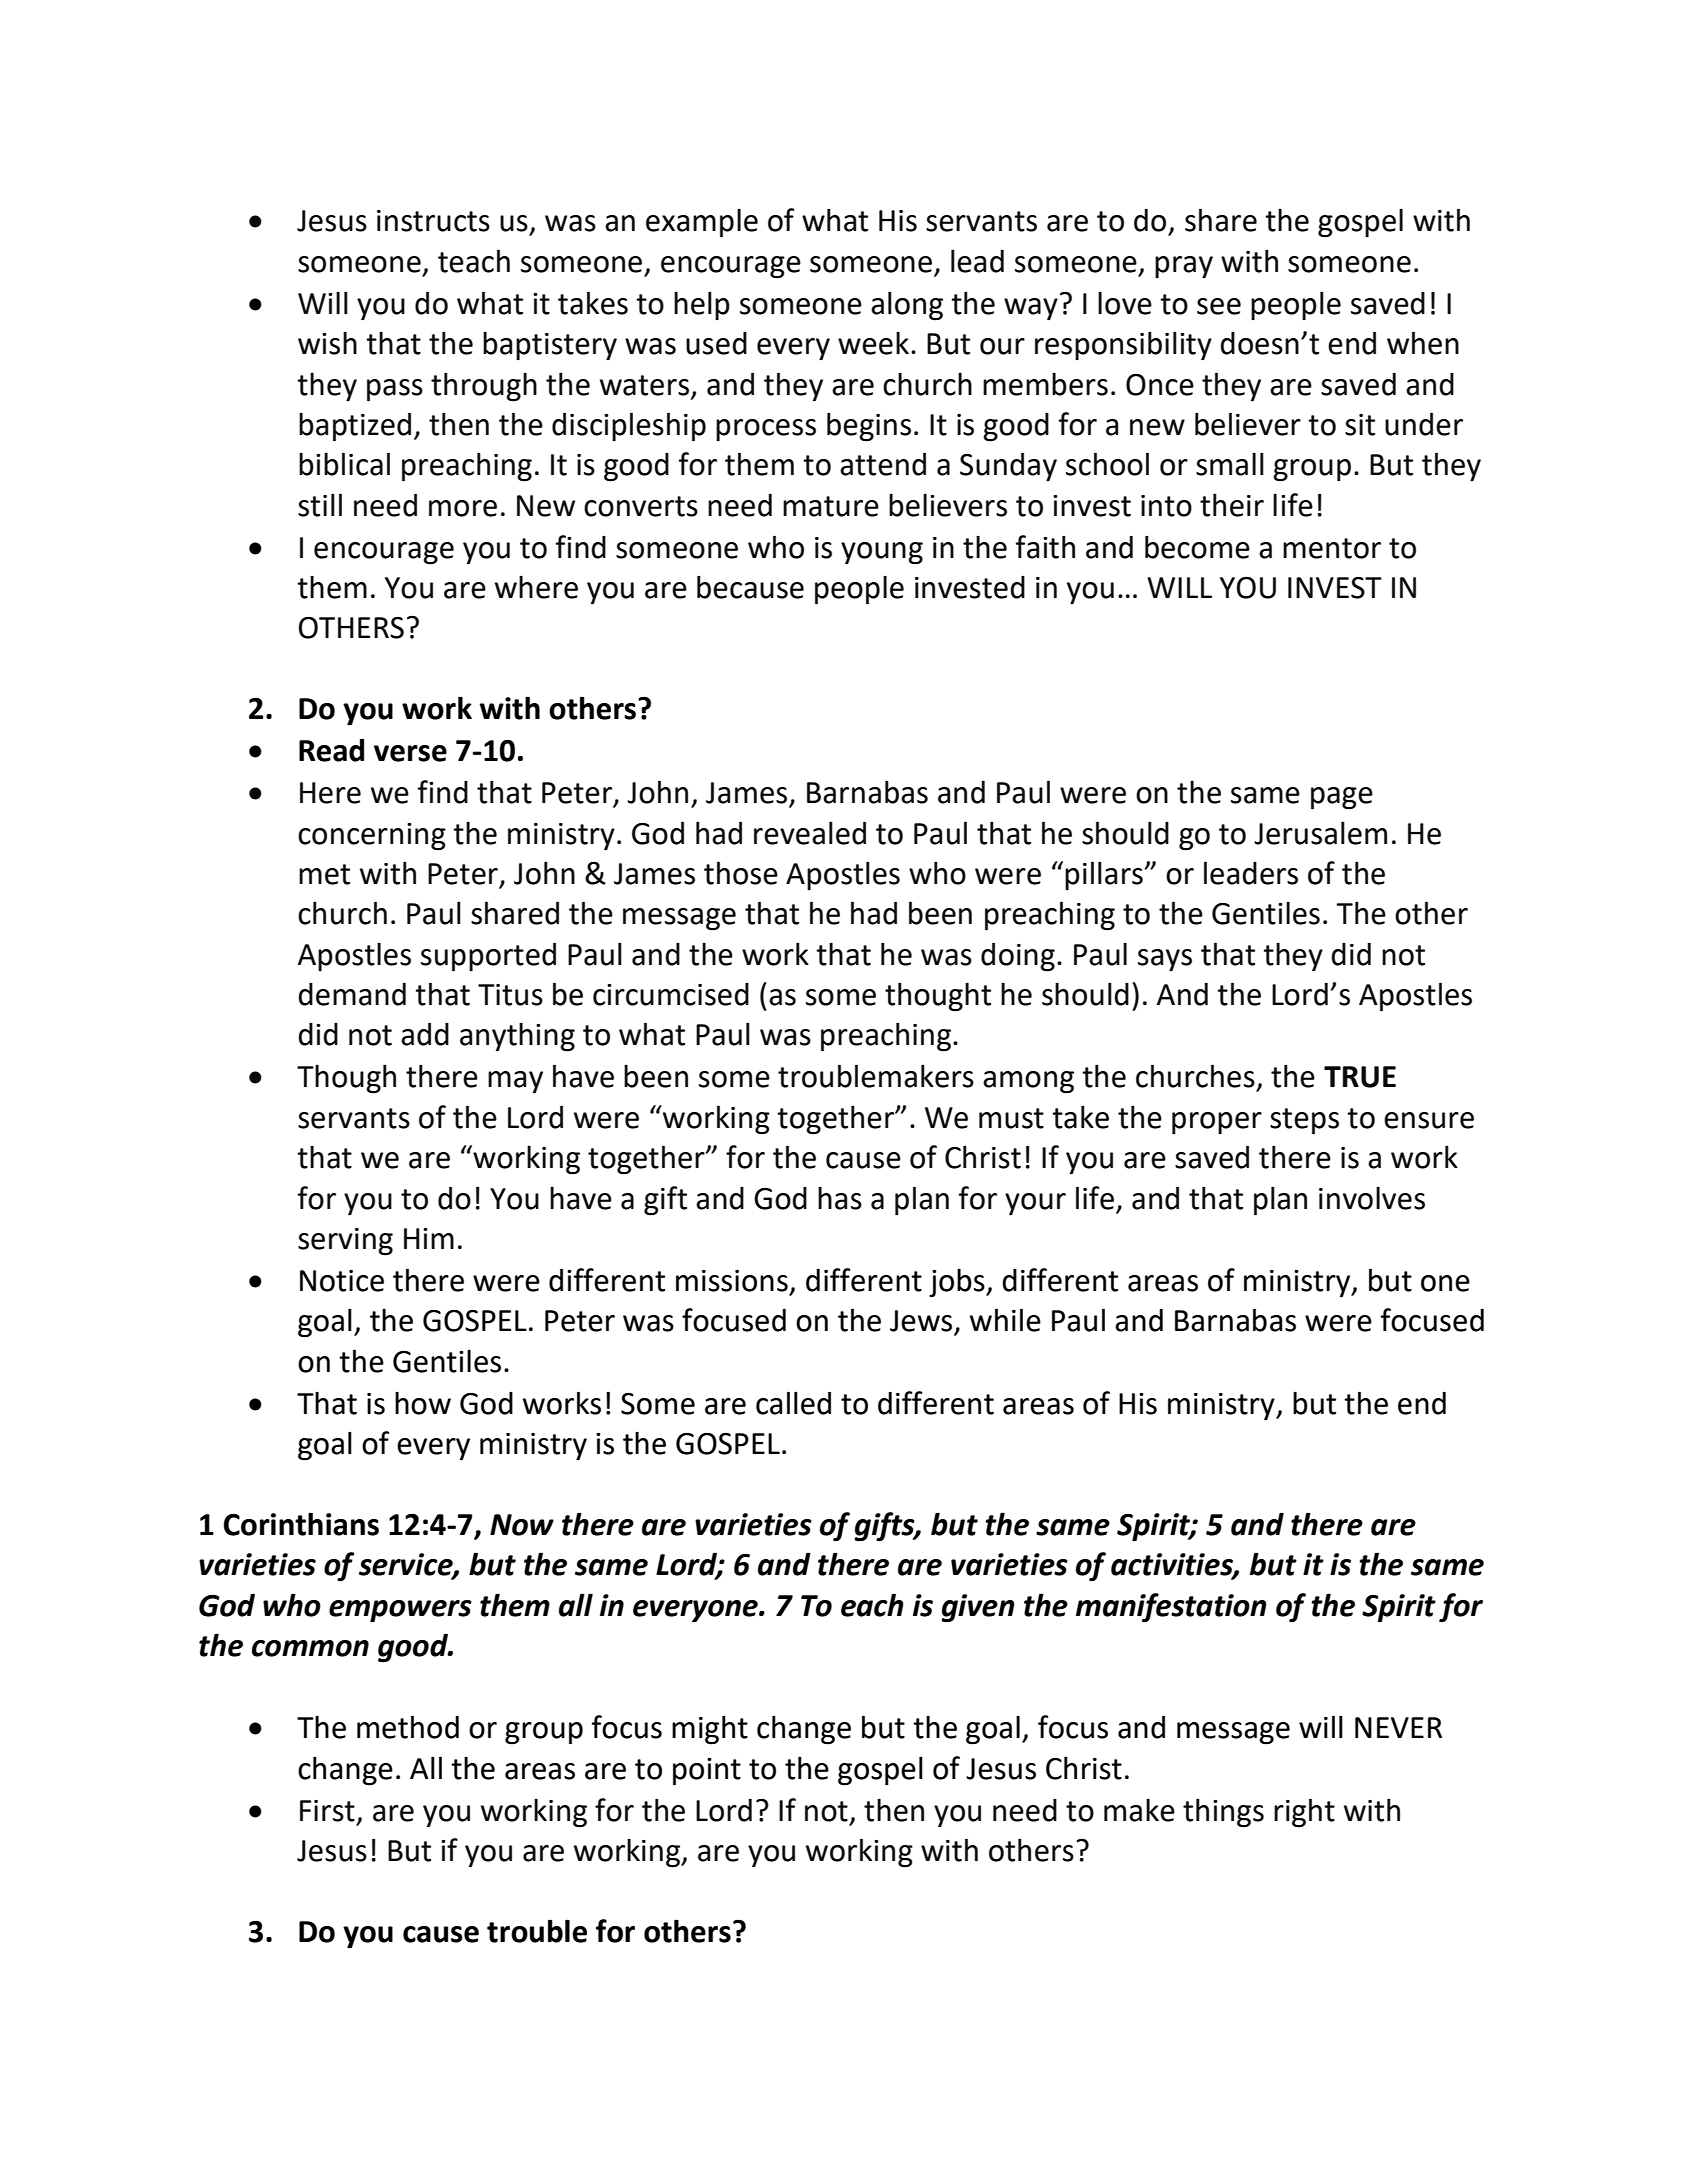 The width and height of the document is (1685, 2181). Describe the element at coordinates (707, 1772) in the document. I see `point` at that location.
